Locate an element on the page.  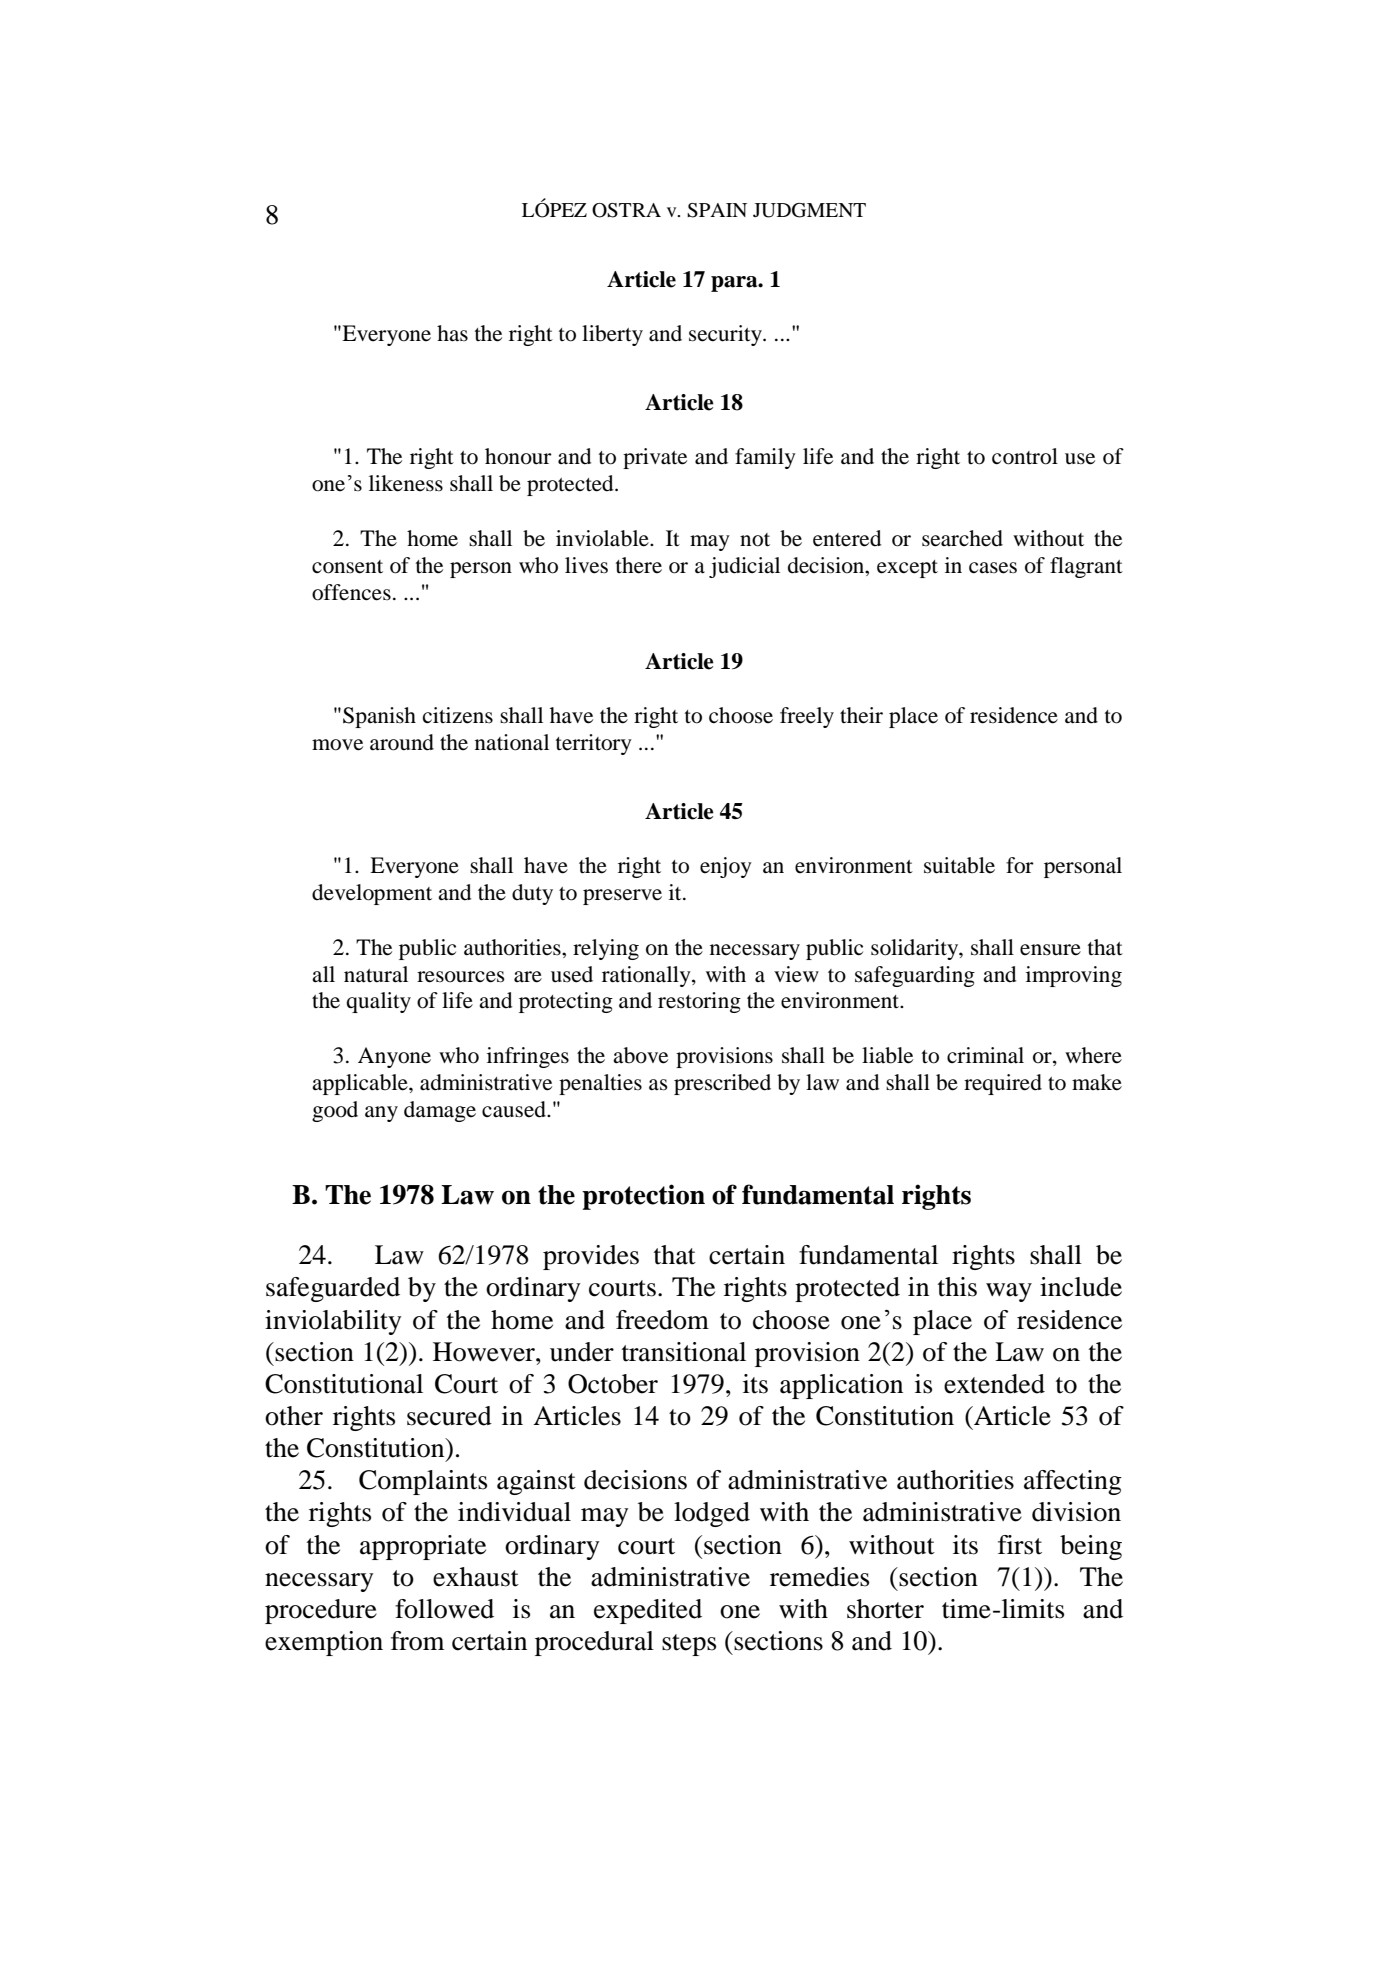
JUDGMENT is located at coordinates (809, 210).
